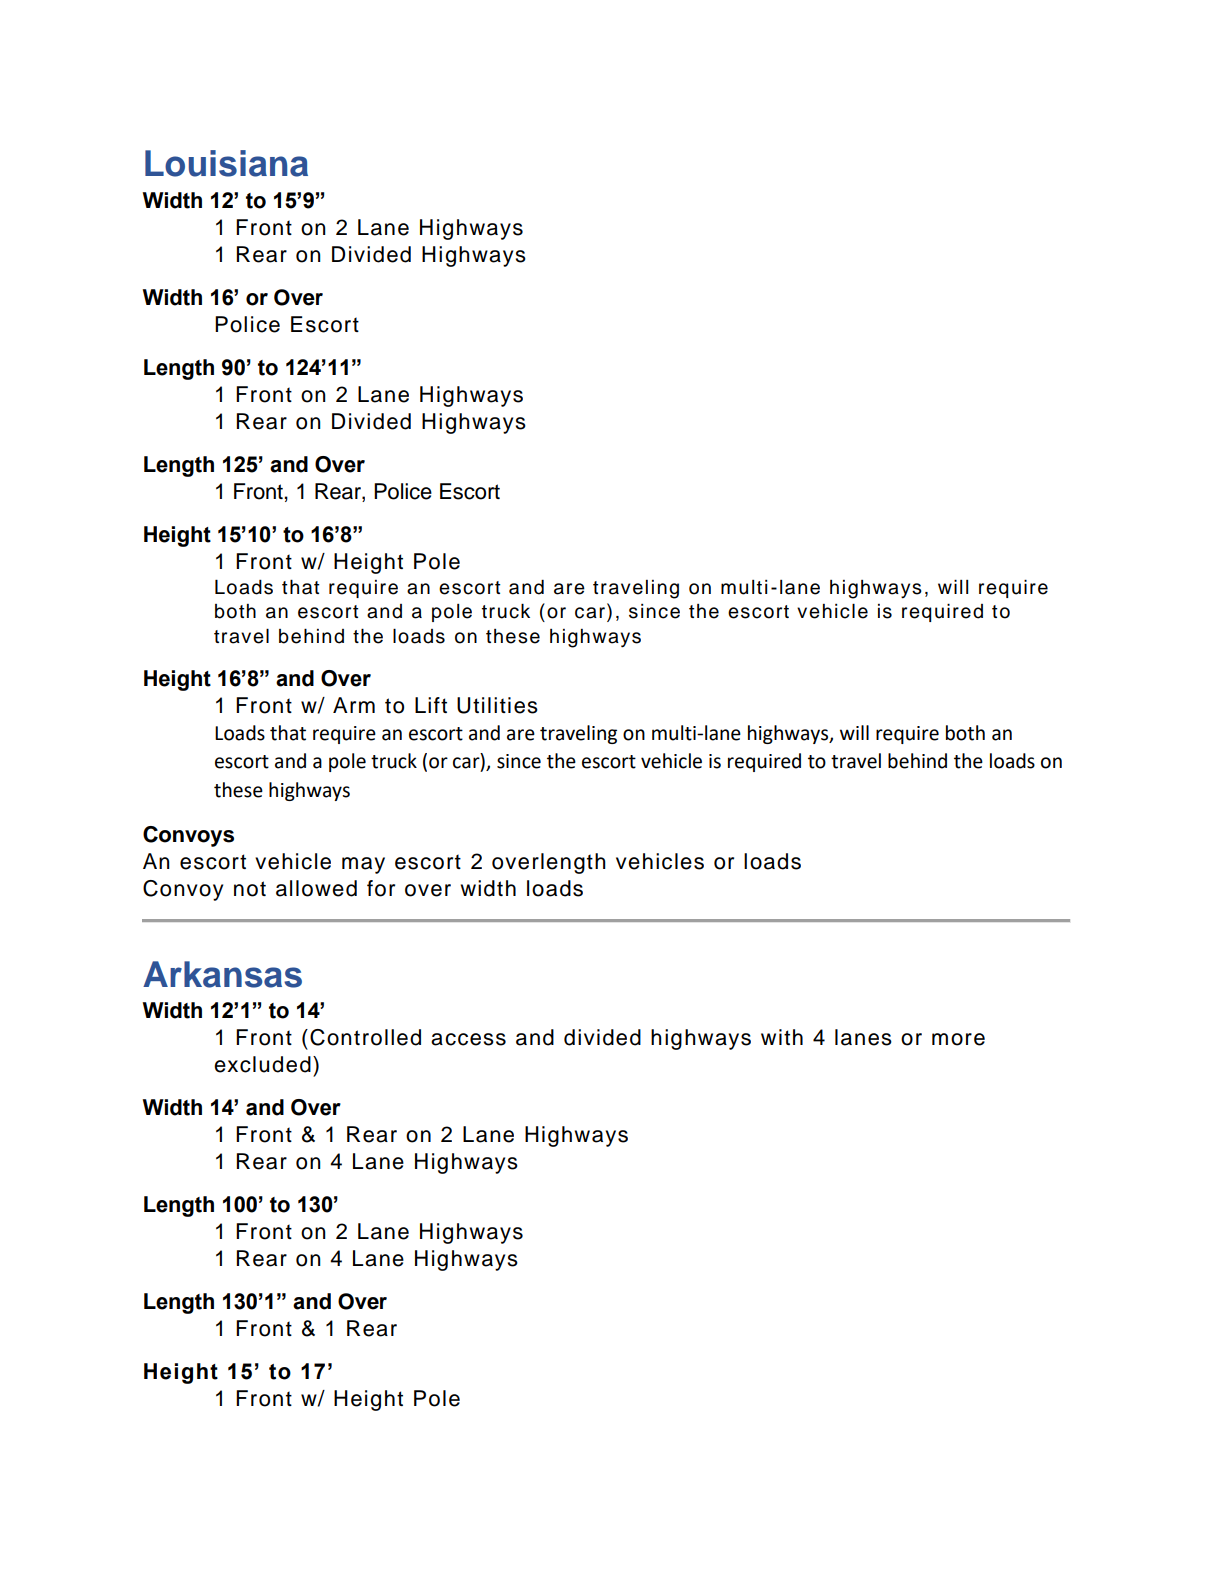 The width and height of the screenshot is (1213, 1570). What do you see at coordinates (381, 888) in the screenshot?
I see `for` at bounding box center [381, 888].
